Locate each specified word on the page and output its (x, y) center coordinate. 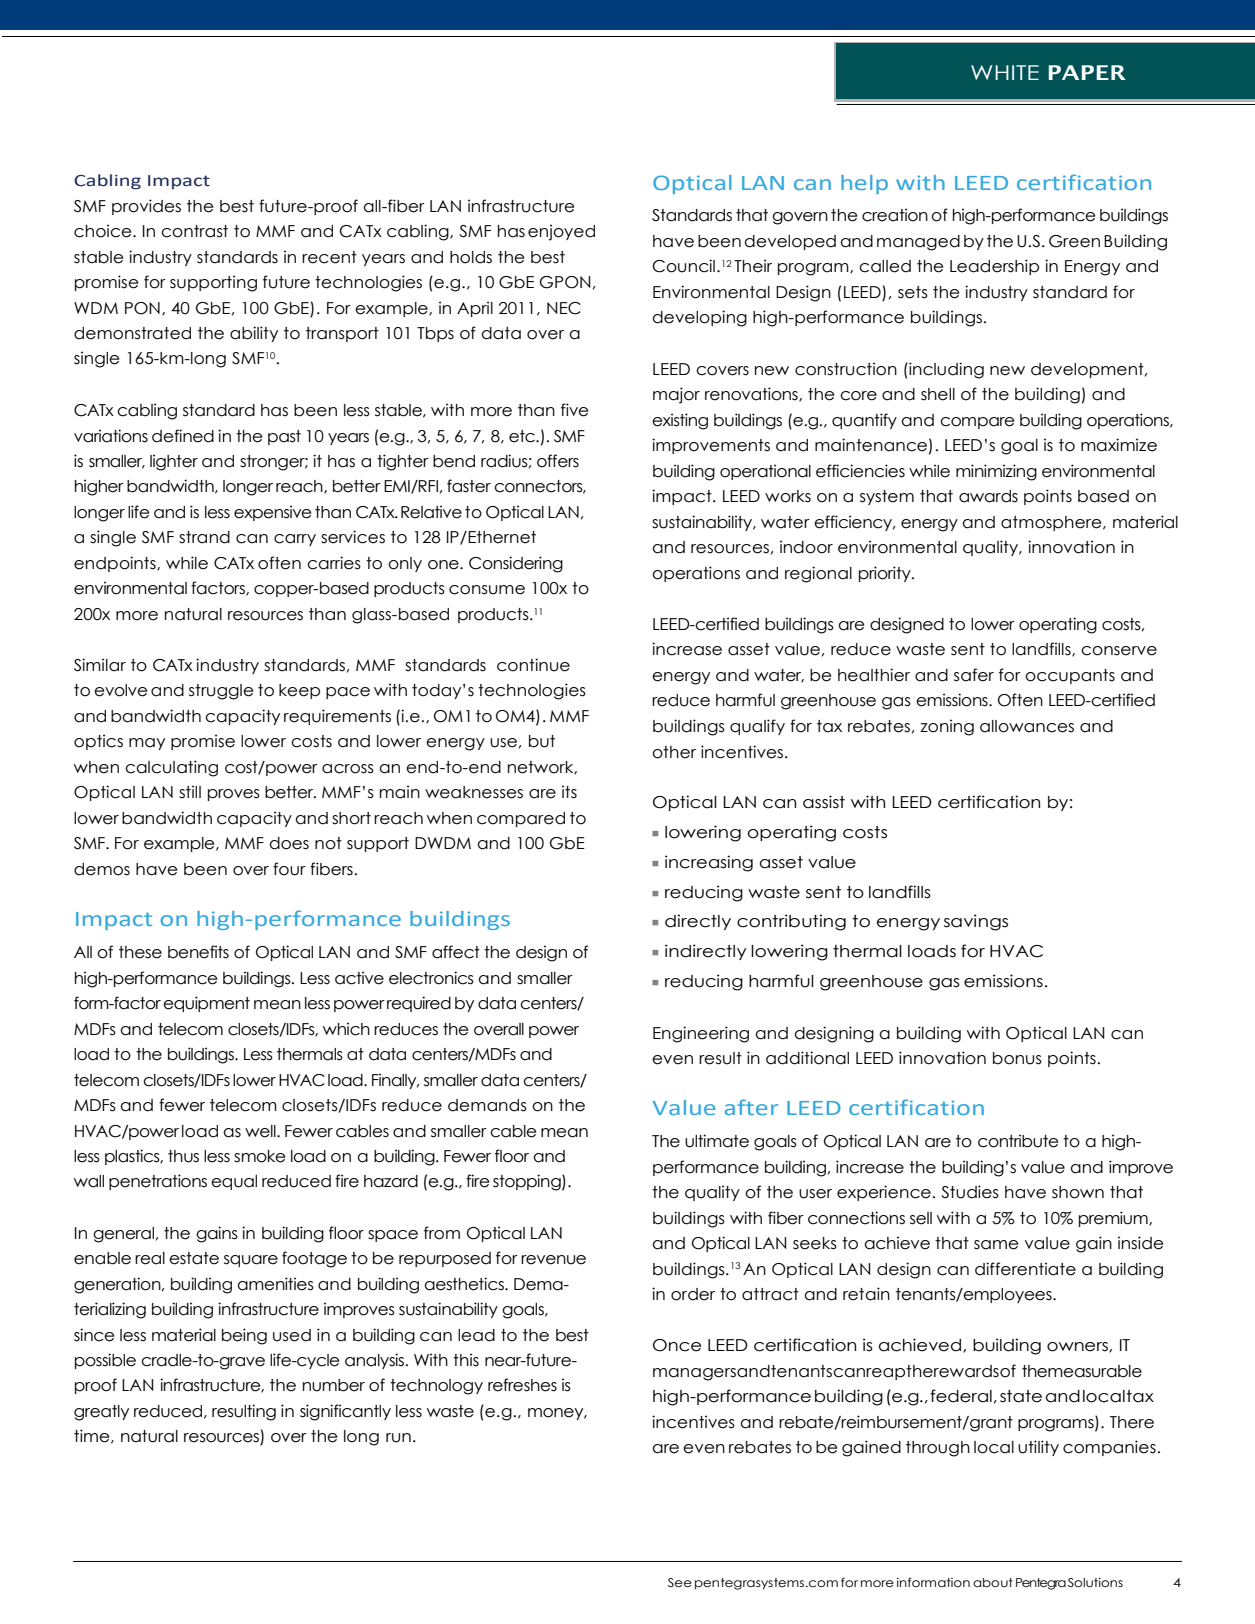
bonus (1017, 1058)
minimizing (996, 472)
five (574, 410)
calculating (171, 768)
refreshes (522, 1385)
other (674, 752)
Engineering (701, 1034)
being (244, 1336)
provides (146, 207)
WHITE (1005, 72)
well (261, 1131)
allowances (1027, 726)
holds (471, 257)
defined (183, 436)
